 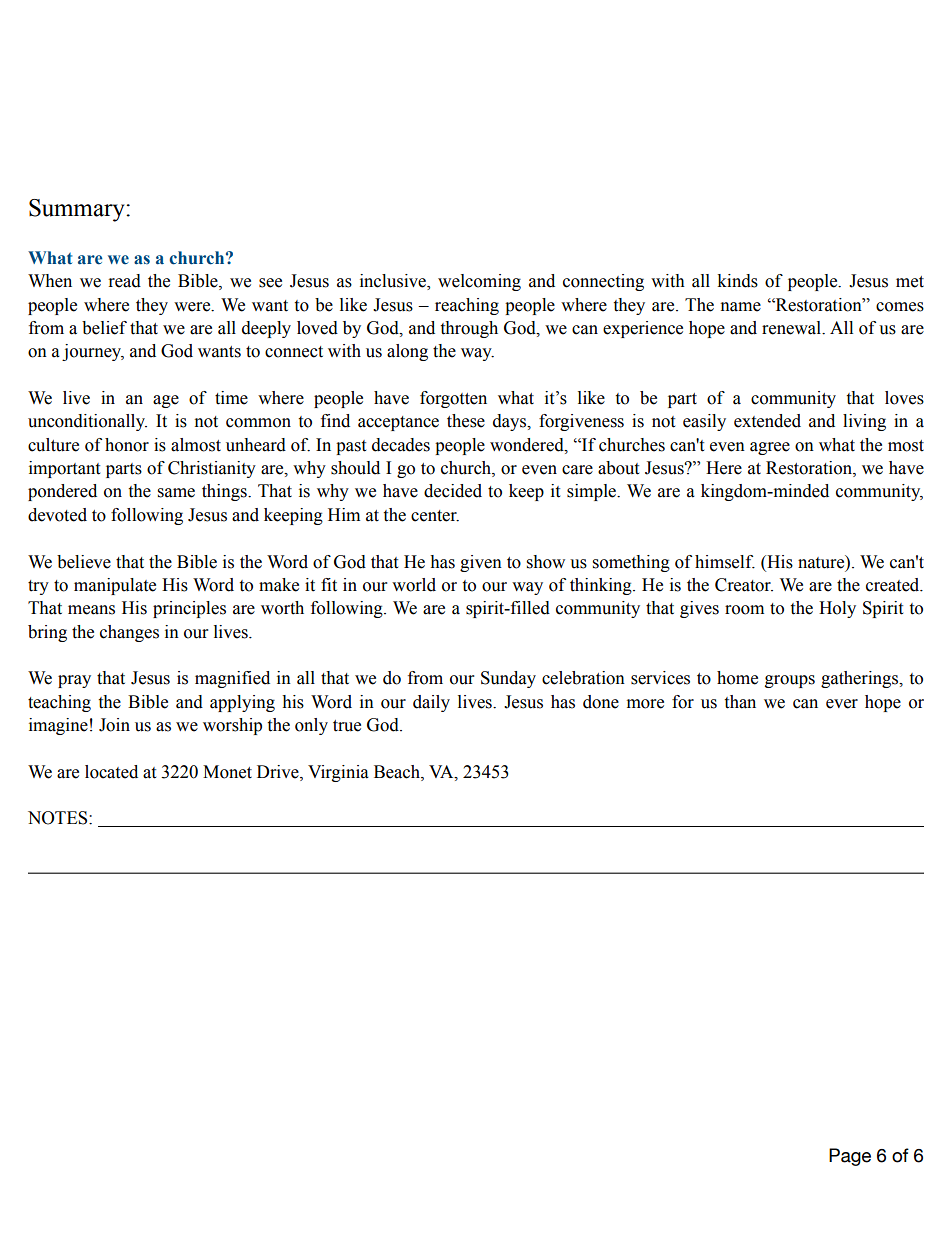 What do you see at coordinates (770, 448) in the page?
I see `agree` at bounding box center [770, 448].
